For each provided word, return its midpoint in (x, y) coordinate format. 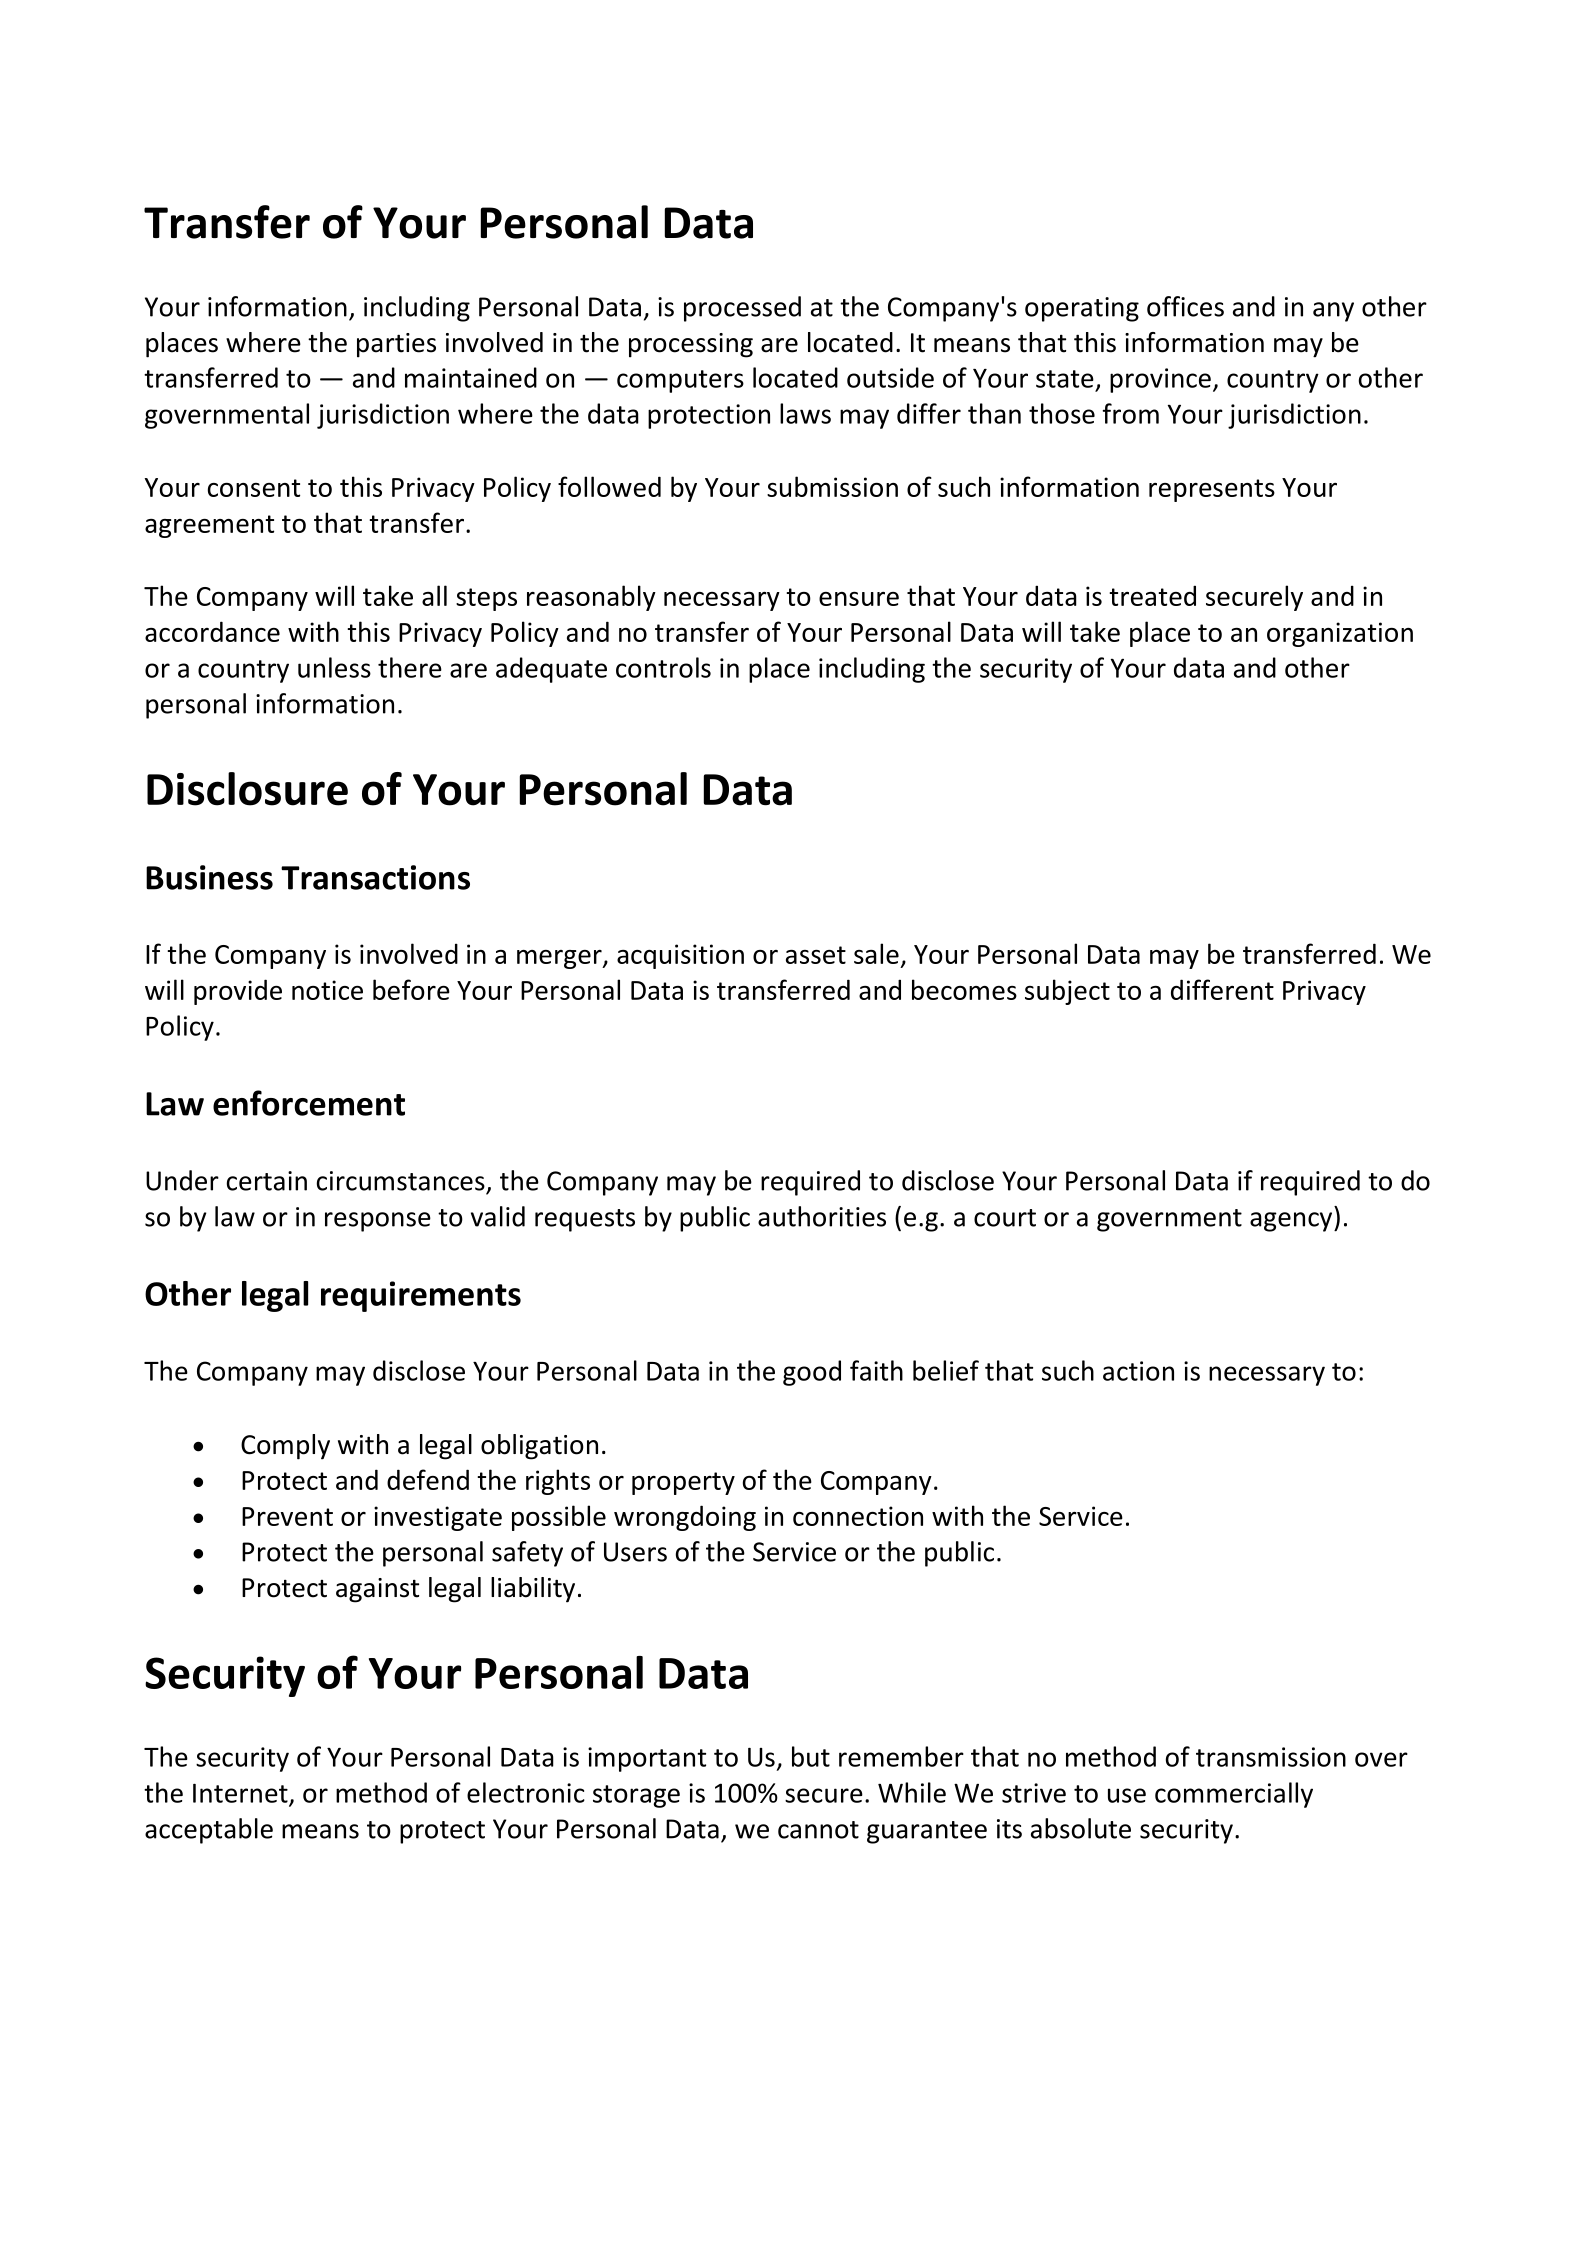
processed (742, 309)
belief (946, 1370)
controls (663, 667)
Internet (241, 1794)
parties (396, 345)
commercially (1234, 1795)
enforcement (309, 1103)
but (811, 1756)
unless (334, 667)
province (1160, 380)
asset (816, 955)
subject (1067, 992)
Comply (285, 1447)
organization (1340, 634)
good (812, 1373)
